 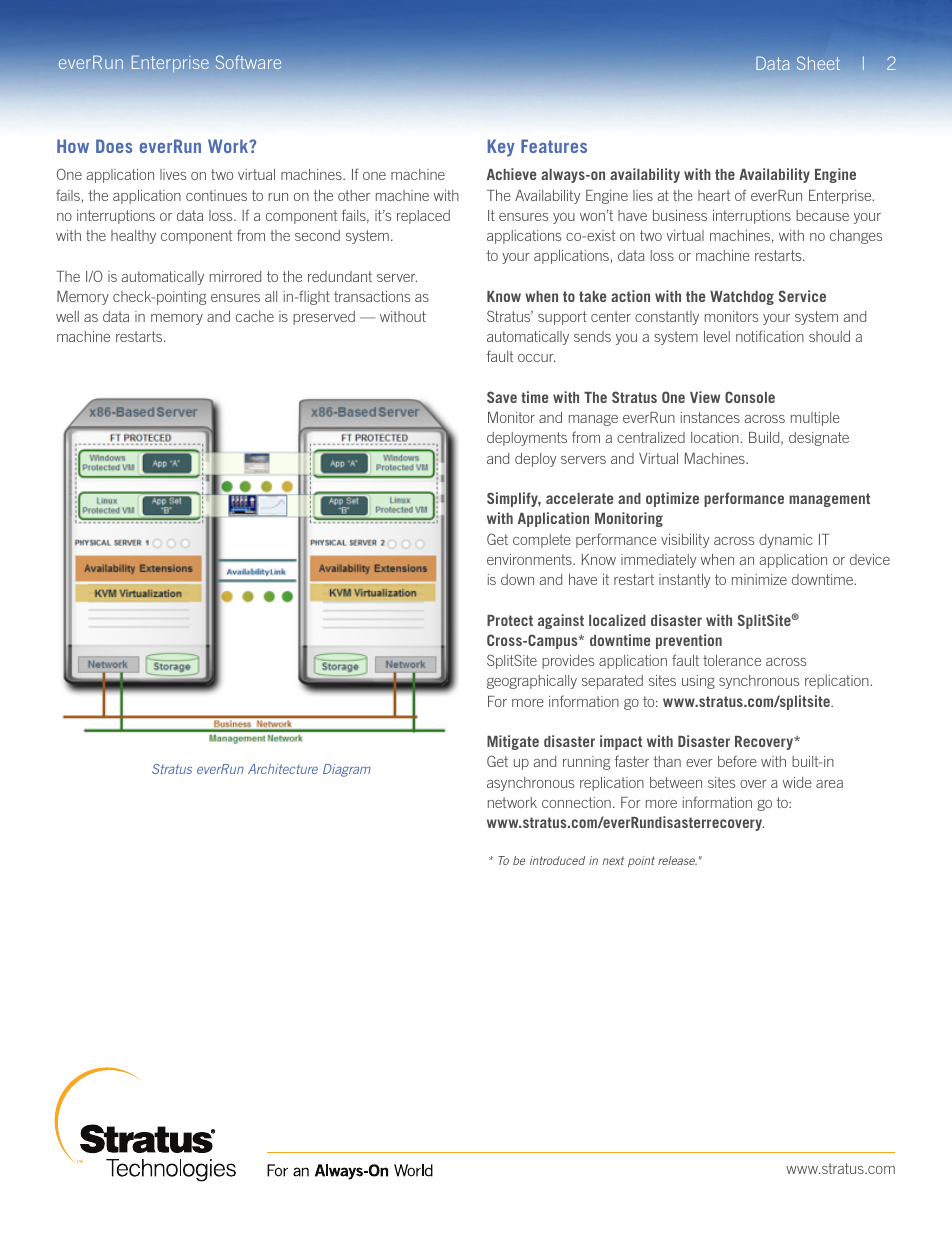 What do you see at coordinates (557, 860) in the screenshot?
I see `introduced` at bounding box center [557, 860].
